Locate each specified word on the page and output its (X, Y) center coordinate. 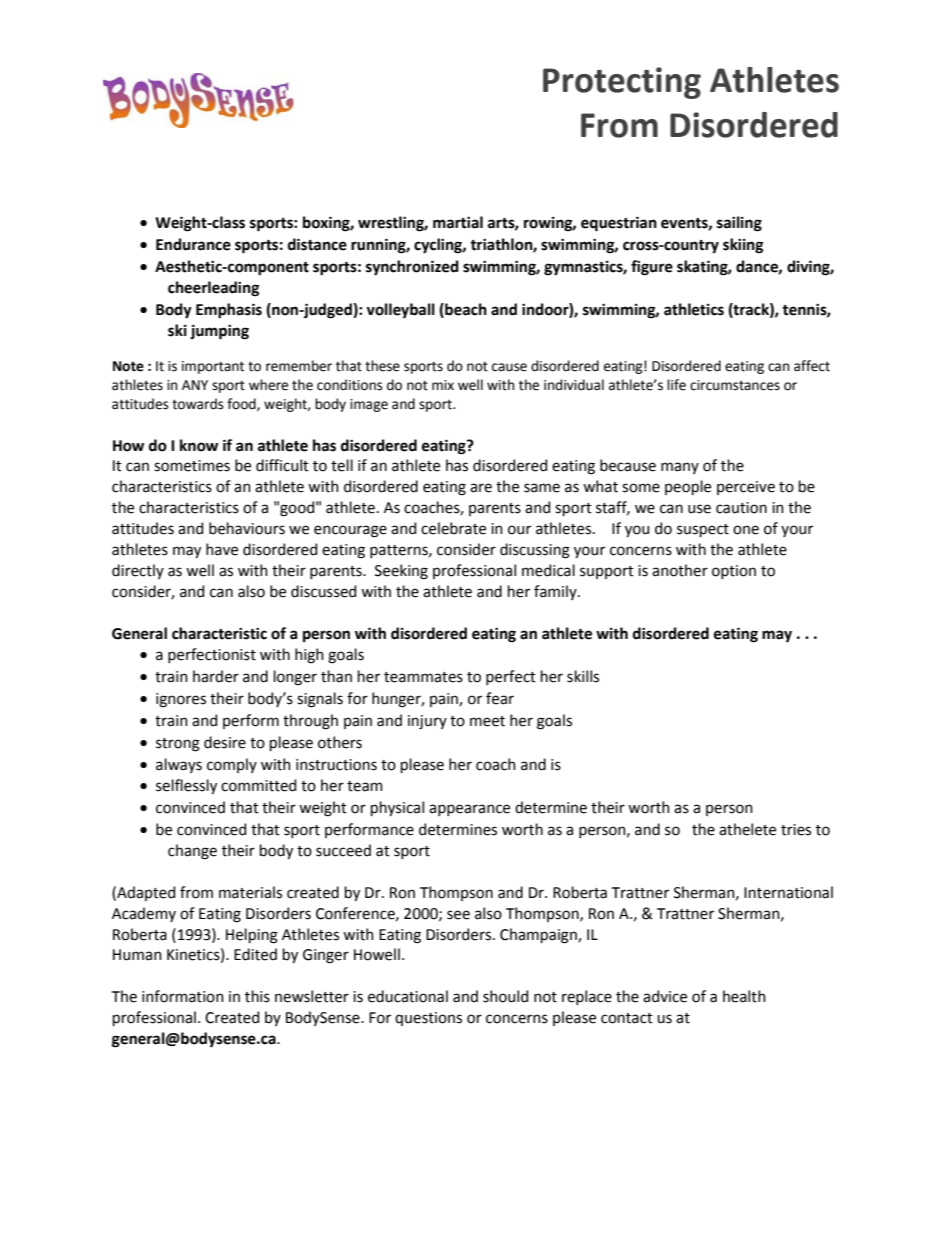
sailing (739, 224)
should (505, 996)
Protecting (622, 83)
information (183, 996)
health (744, 996)
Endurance (193, 244)
